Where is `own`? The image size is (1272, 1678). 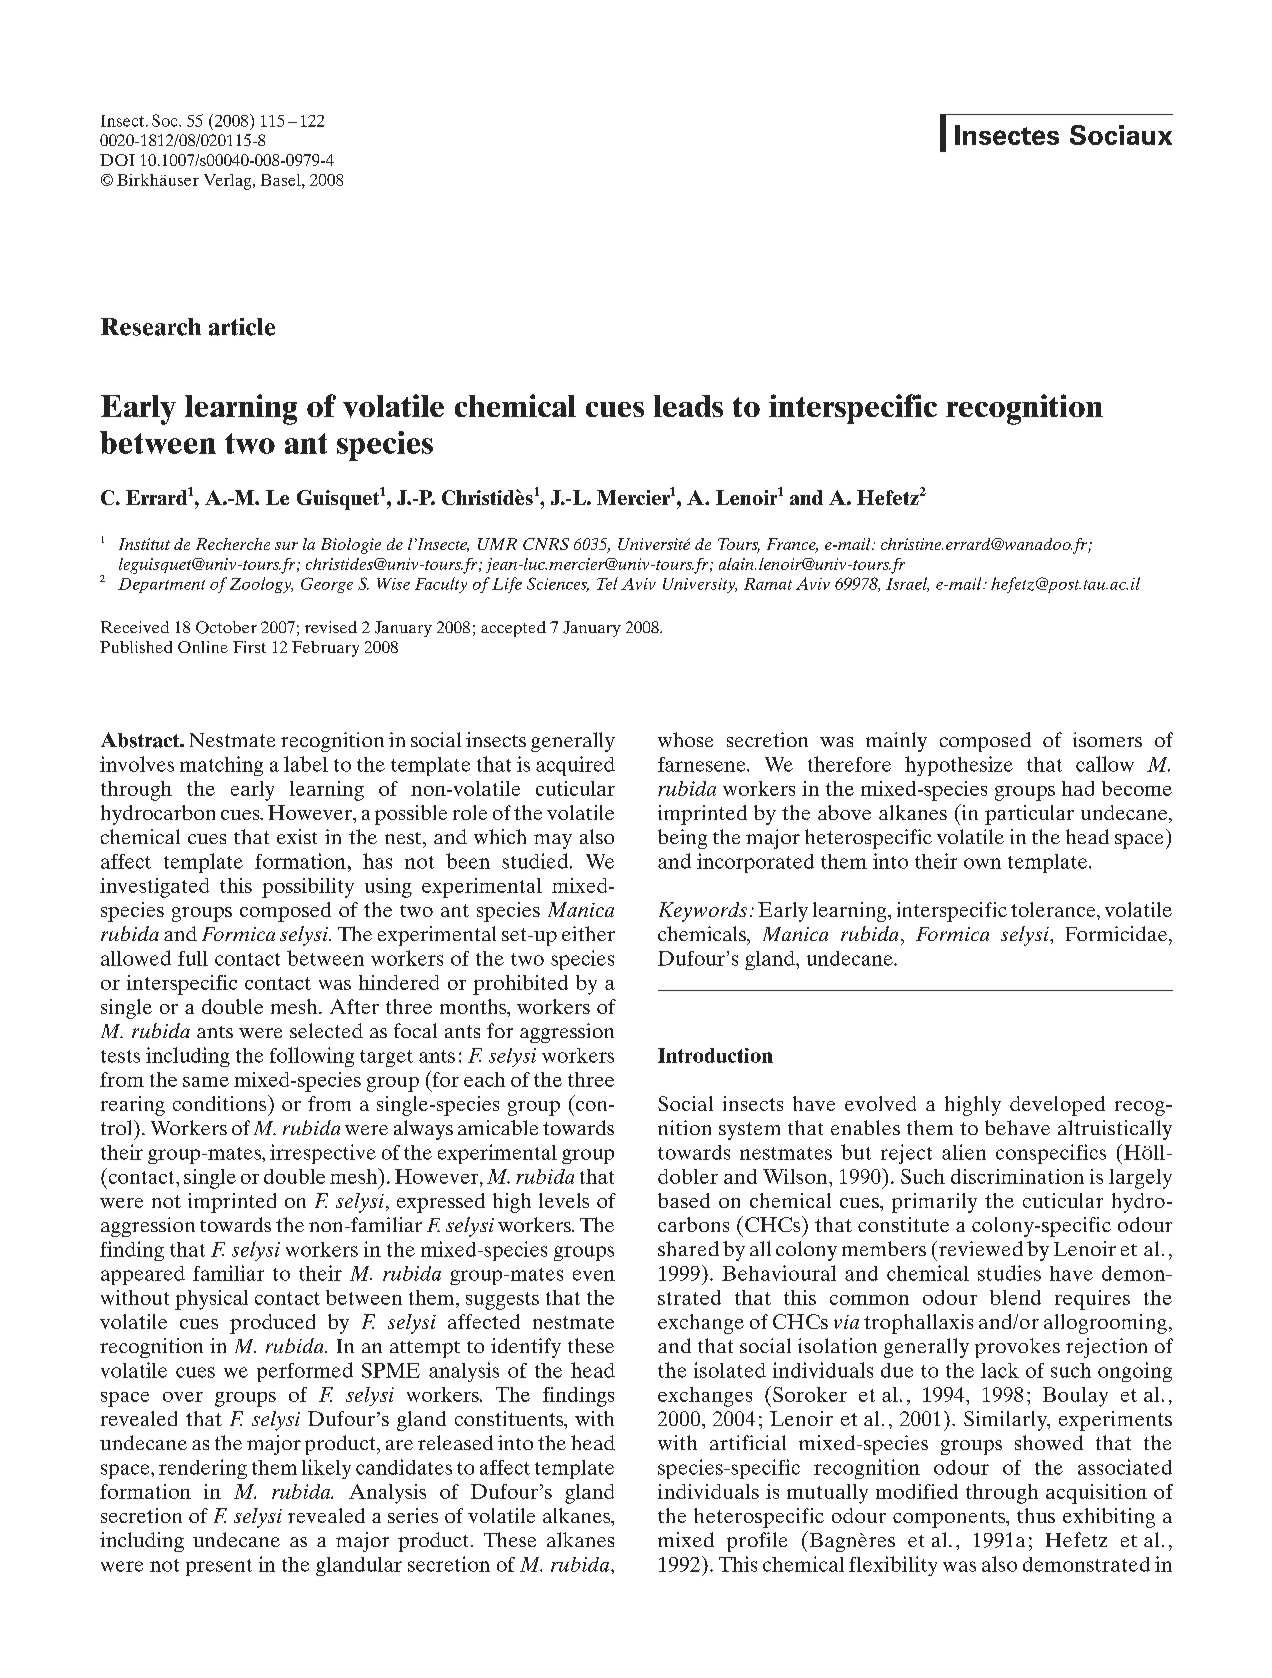 own is located at coordinates (982, 863).
